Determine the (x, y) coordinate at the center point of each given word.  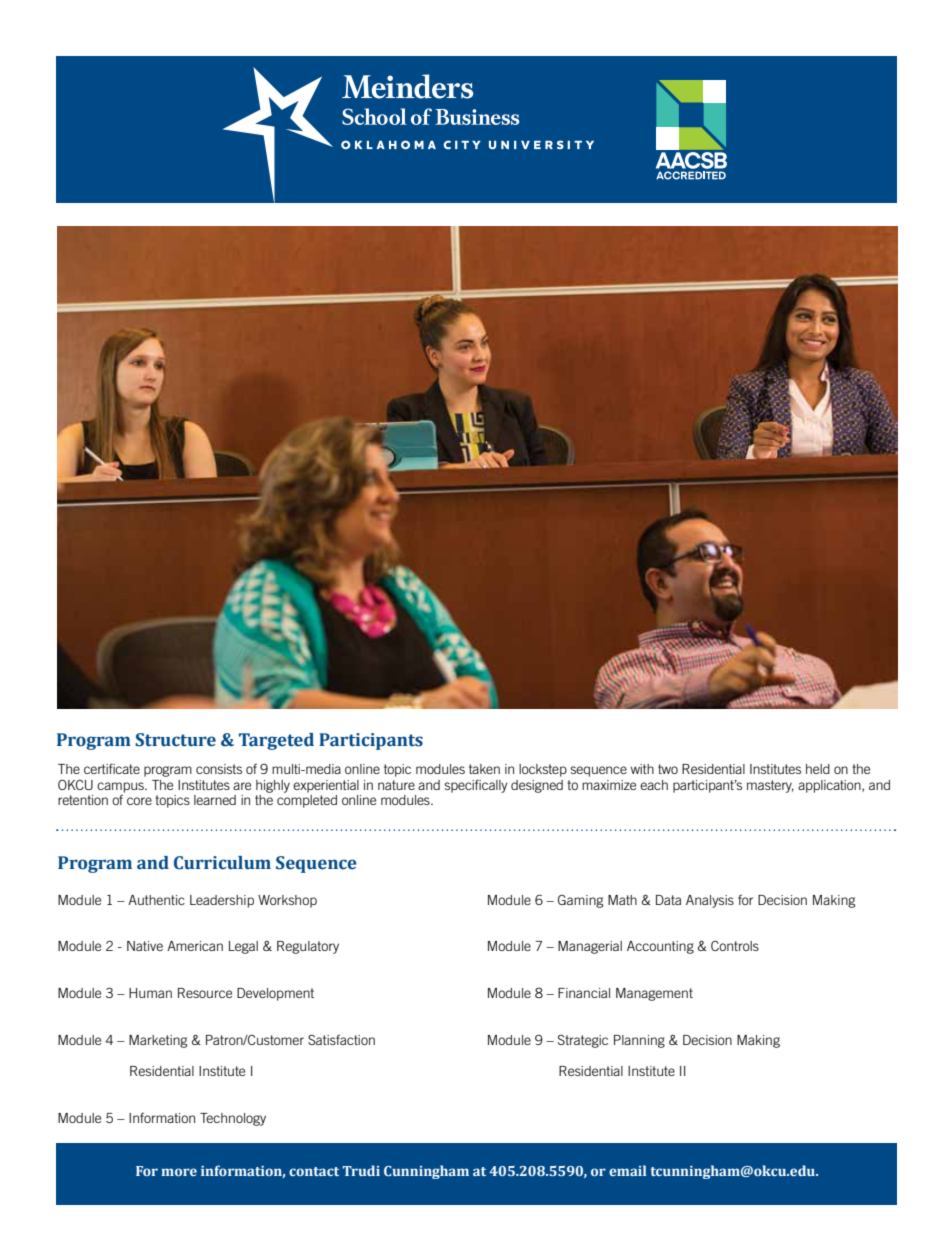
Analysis (710, 901)
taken (484, 769)
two (668, 769)
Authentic (156, 900)
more (179, 1172)
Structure (175, 740)
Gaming (581, 901)
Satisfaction (341, 1039)
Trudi (361, 1170)
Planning (639, 1041)
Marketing (158, 1041)
